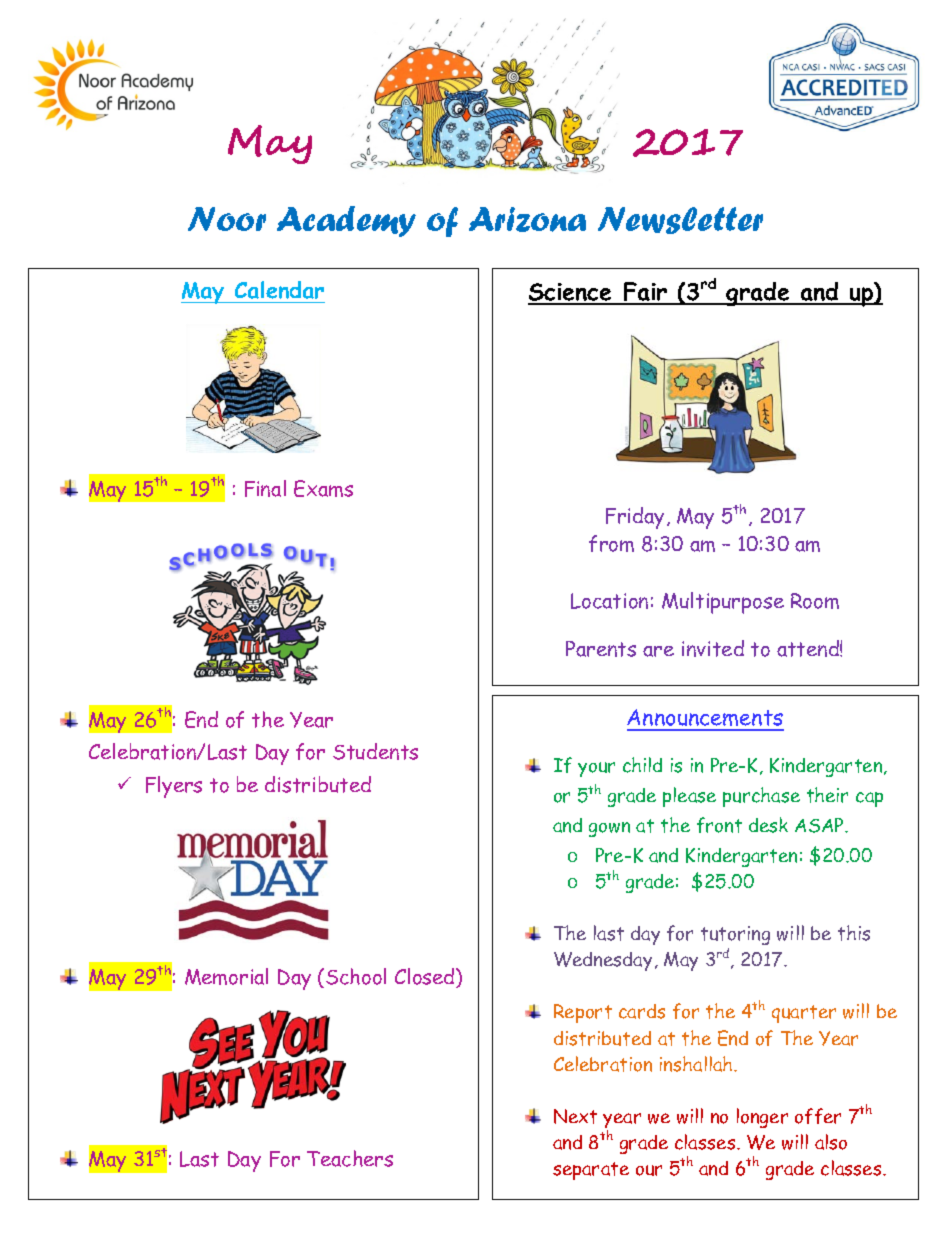 This image has height=1233, width=952. I want to click on Parents, so click(601, 649).
